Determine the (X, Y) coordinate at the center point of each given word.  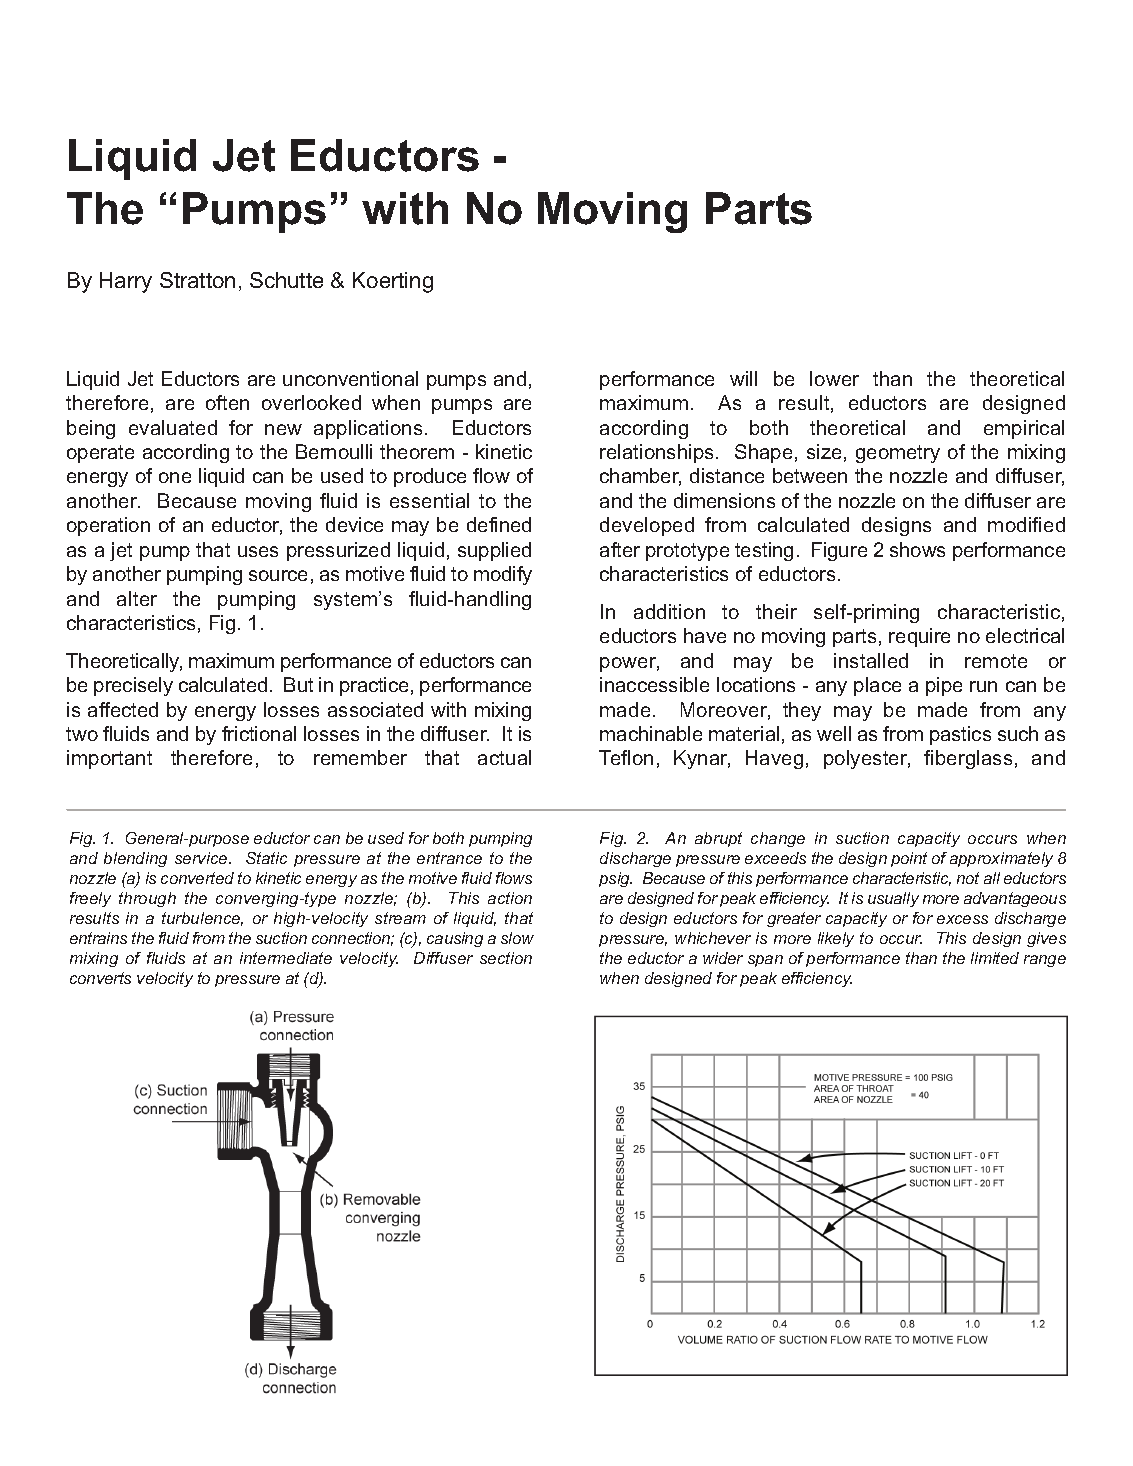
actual (504, 757)
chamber (640, 477)
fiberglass (968, 759)
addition (669, 611)
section (506, 958)
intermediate (286, 958)
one (175, 477)
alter (137, 598)
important (109, 759)
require (919, 637)
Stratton (197, 280)
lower (834, 378)
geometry (898, 454)
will (743, 378)
